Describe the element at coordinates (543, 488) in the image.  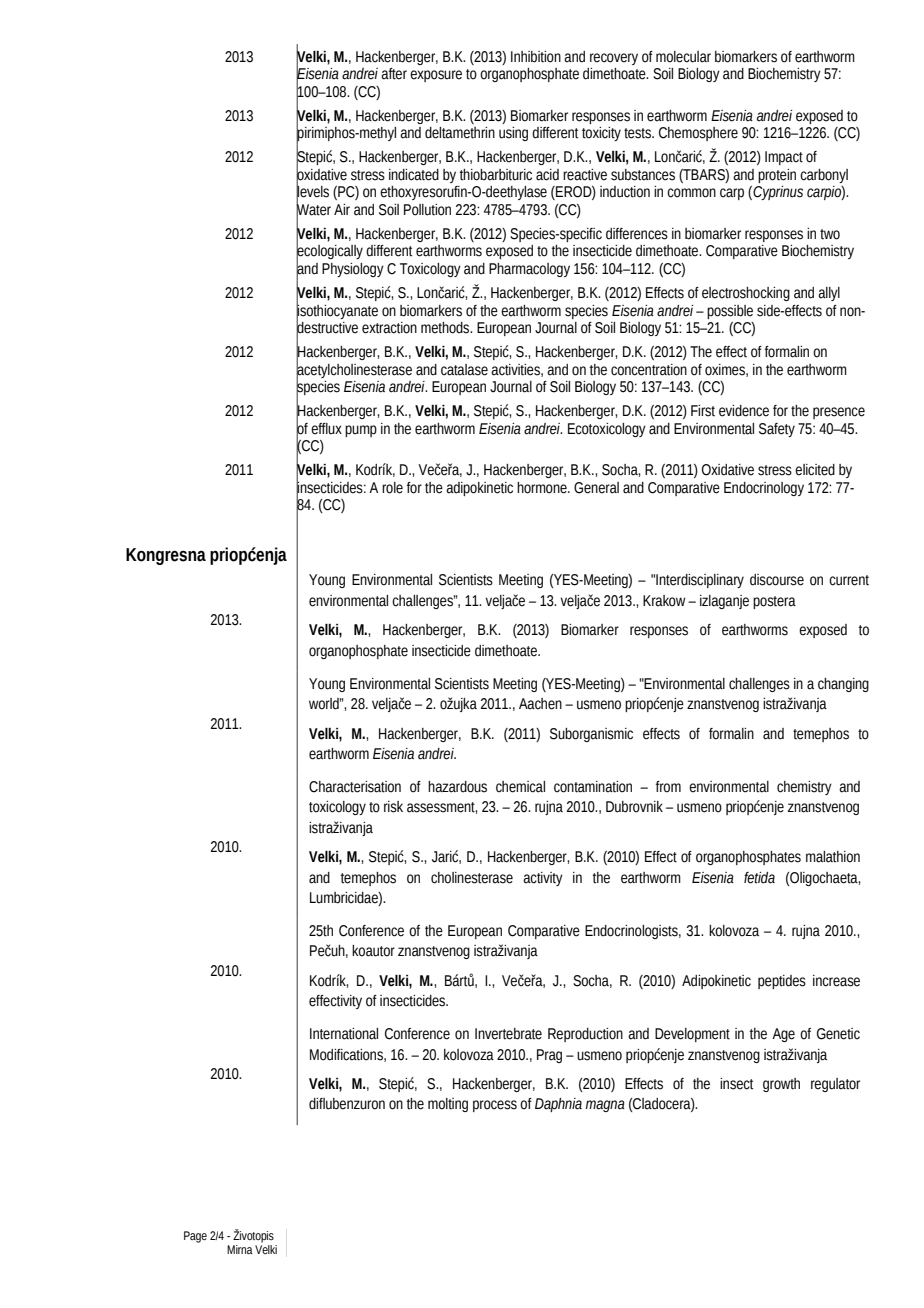
I see `hormone` at that location.
